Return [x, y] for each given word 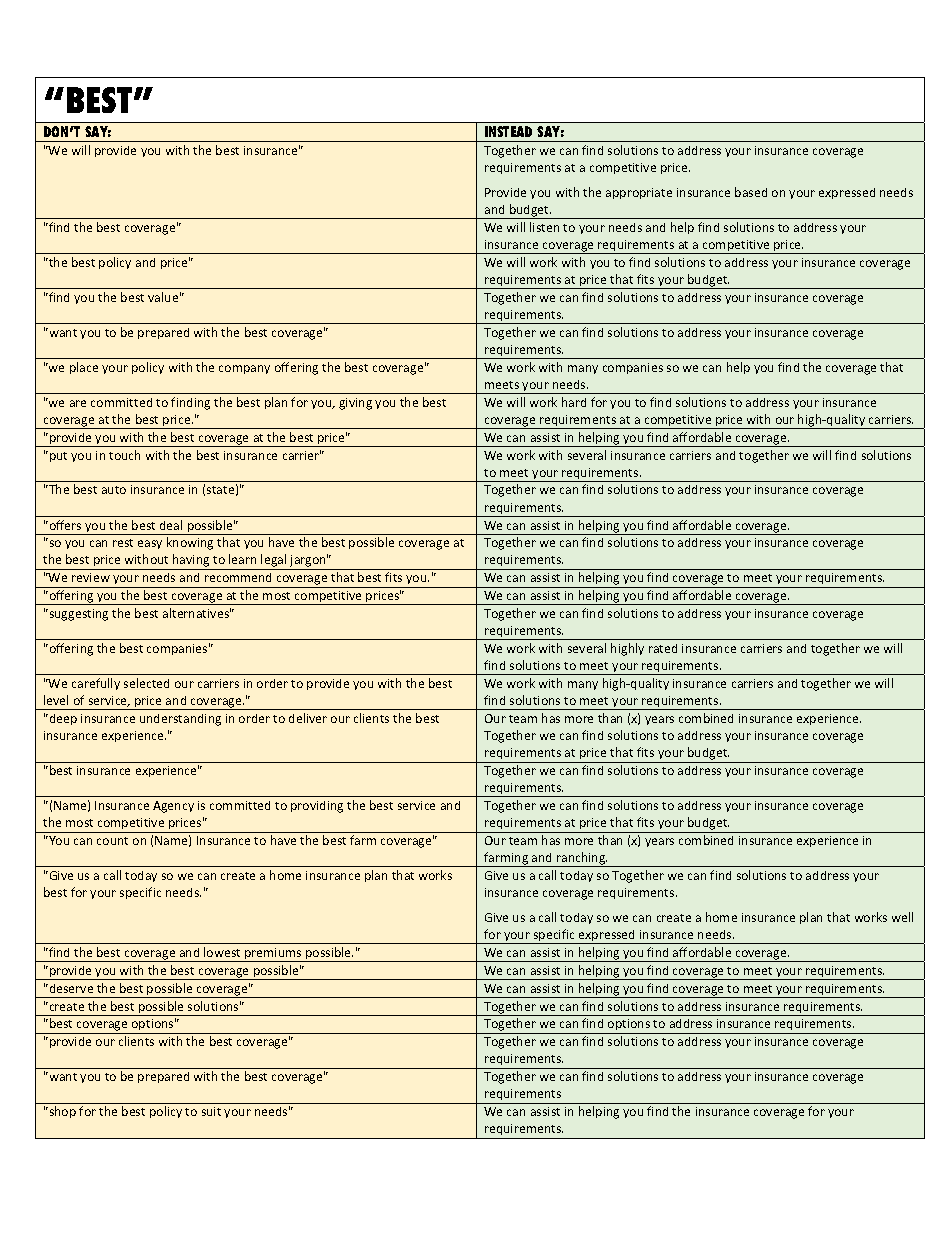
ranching [581, 859]
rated [663, 648]
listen [544, 227]
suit [211, 1111]
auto [114, 490]
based [751, 192]
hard [574, 402]
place [84, 368]
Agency [173, 807]
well [902, 917]
